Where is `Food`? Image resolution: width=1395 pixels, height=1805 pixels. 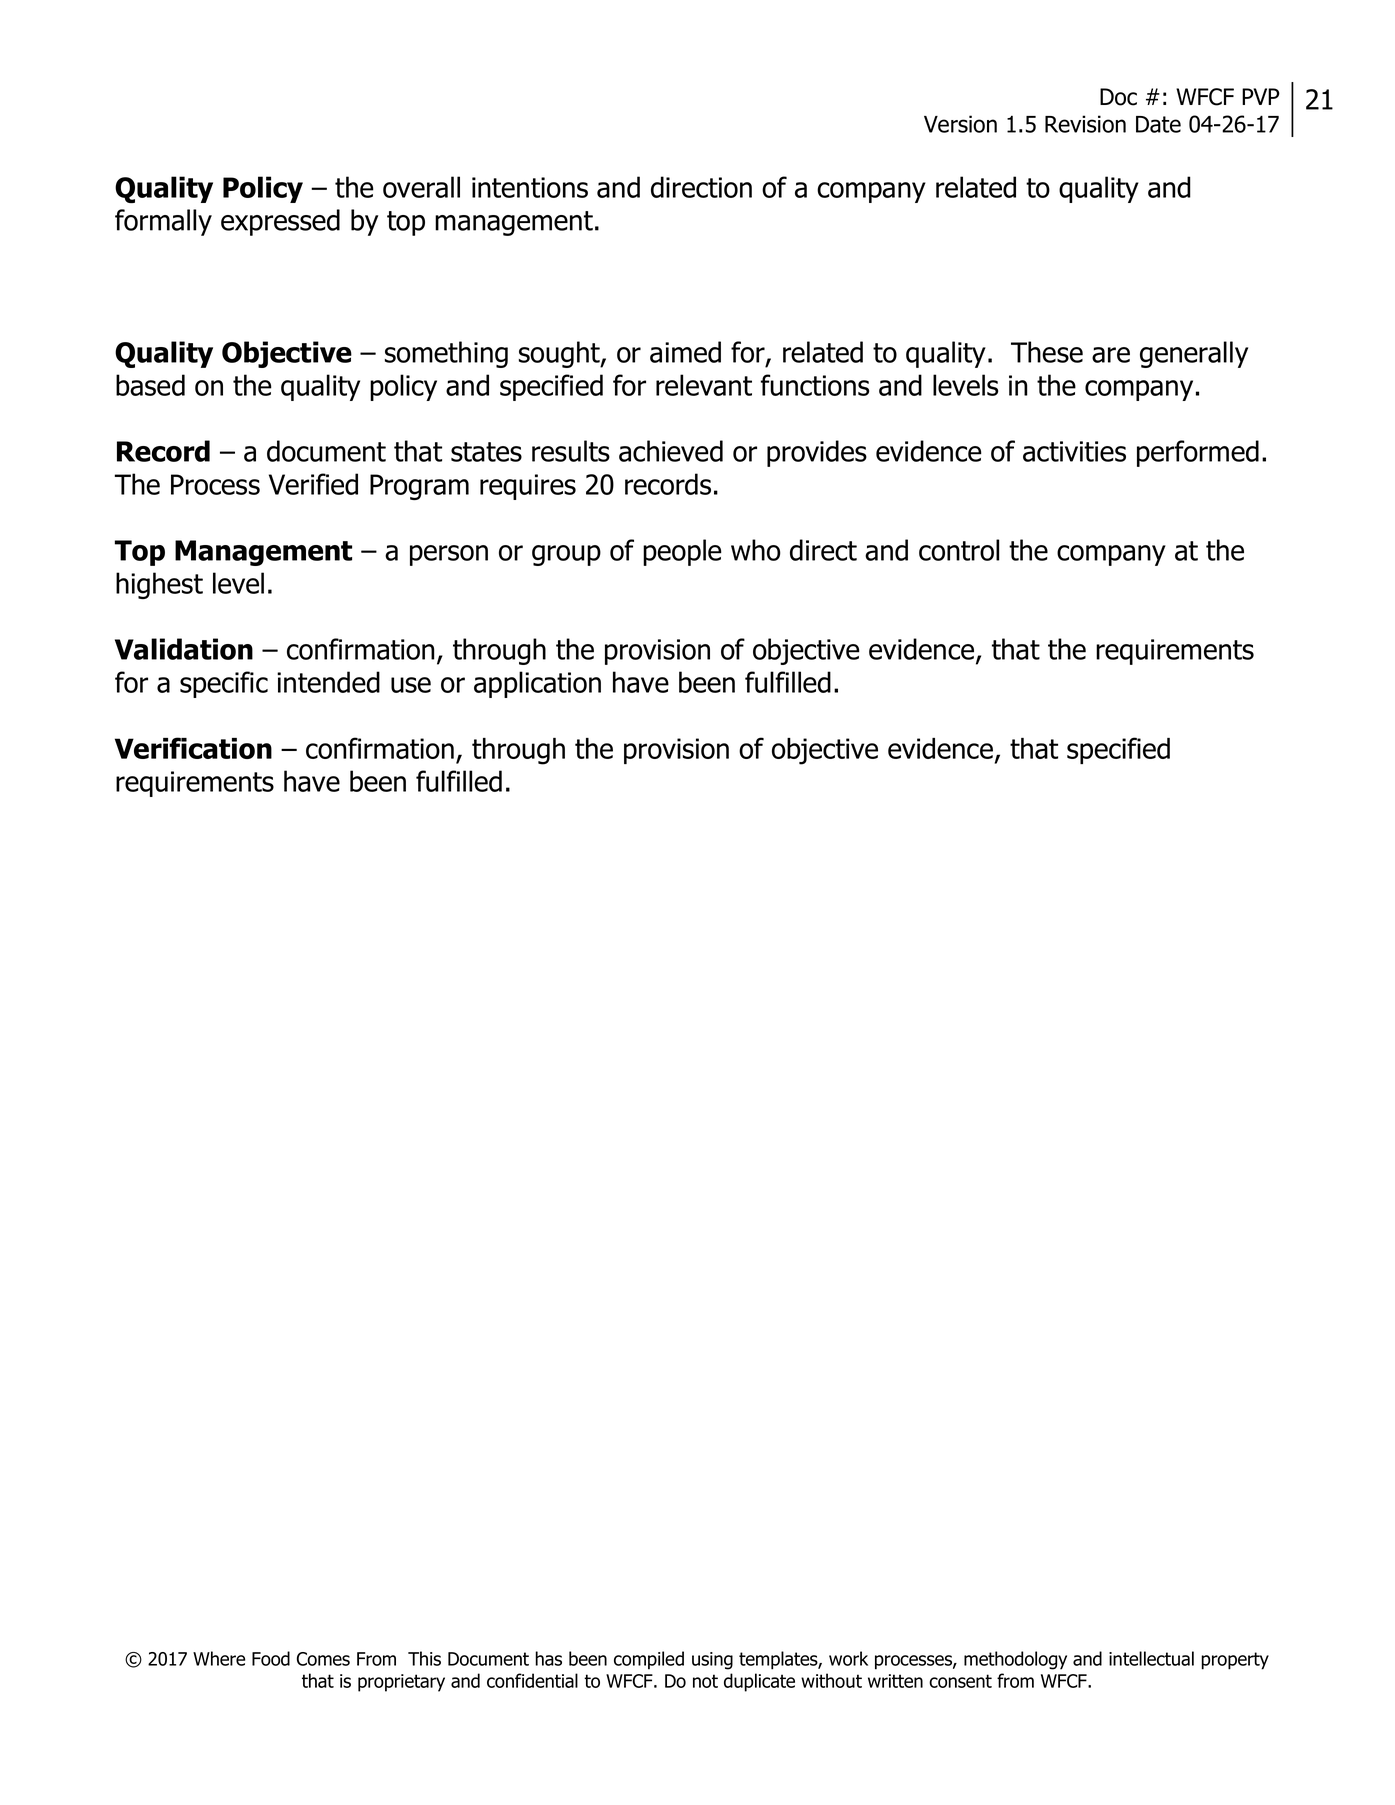
Food is located at coordinates (271, 1658).
